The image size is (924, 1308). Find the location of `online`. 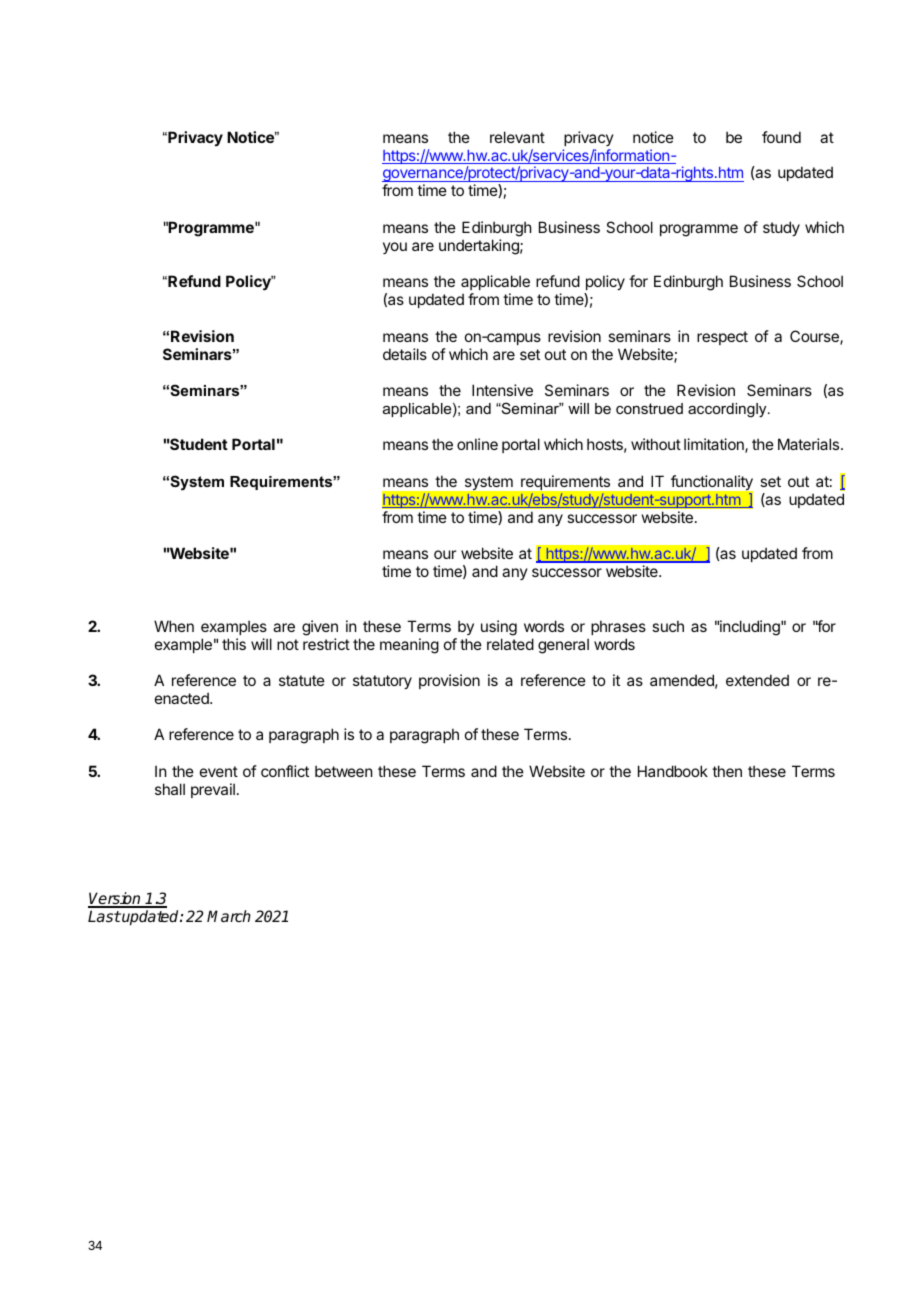

online is located at coordinates (477, 444).
